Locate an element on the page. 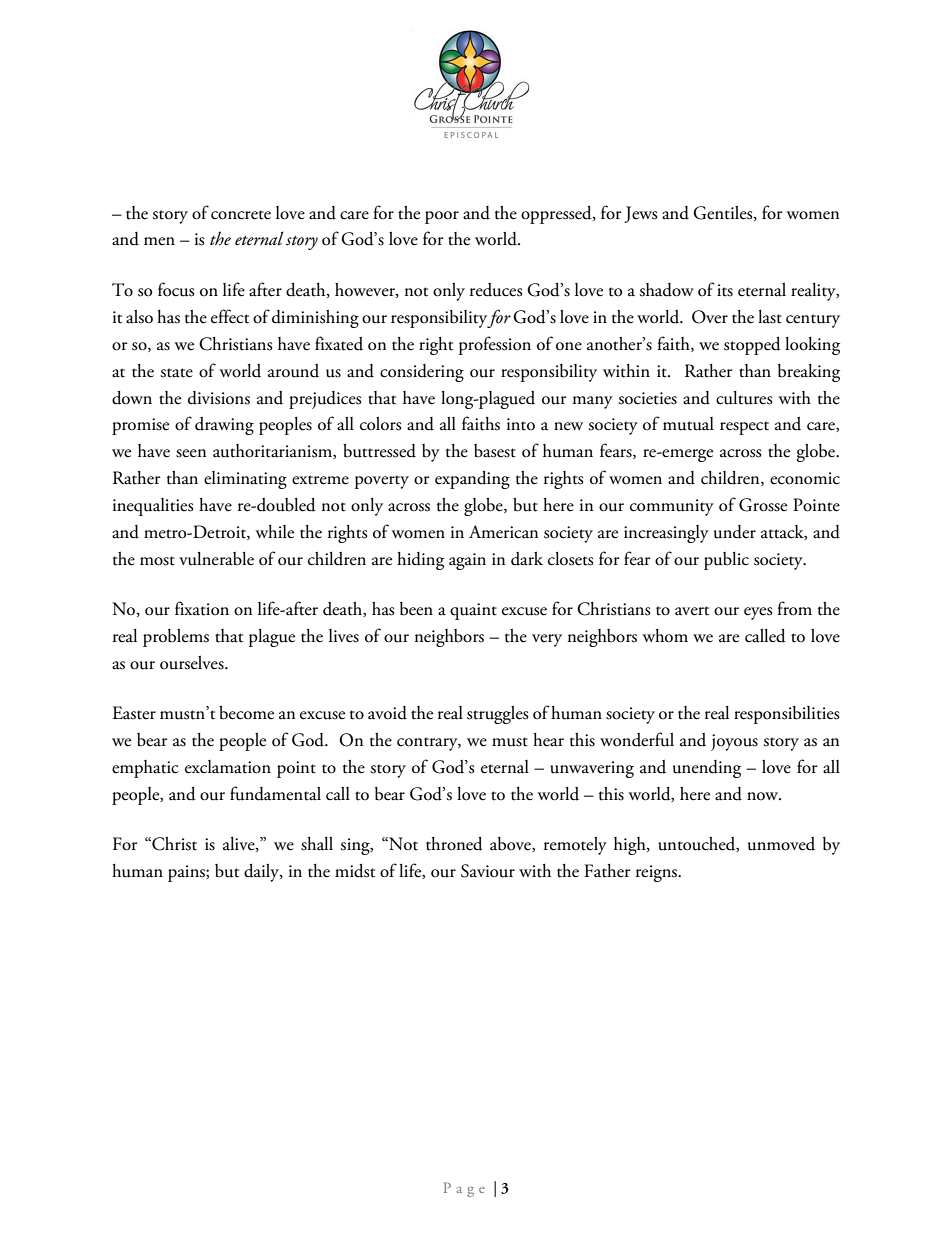 The image size is (952, 1233). unmoved is located at coordinates (781, 844).
